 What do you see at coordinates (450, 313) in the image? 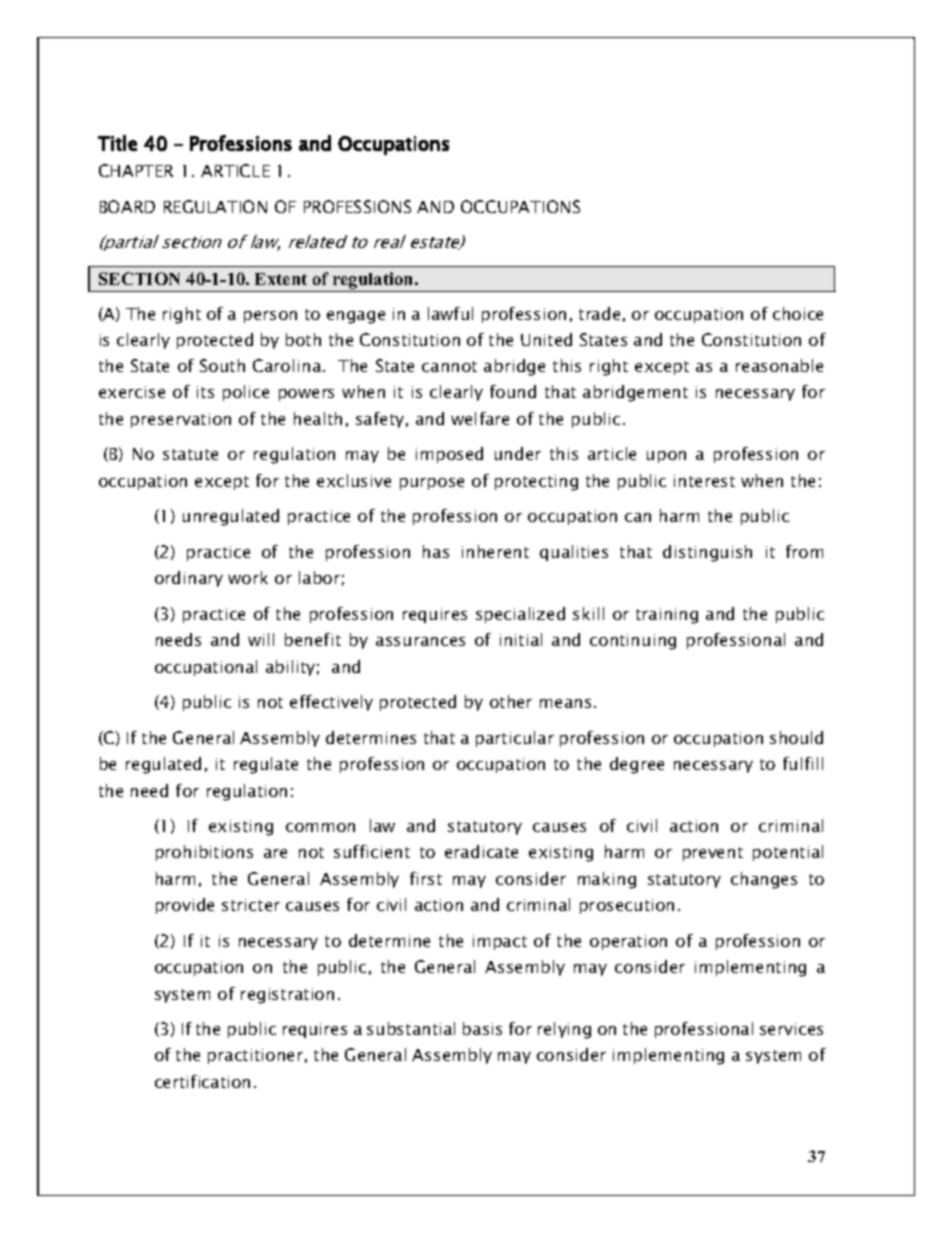
I see `lawful` at bounding box center [450, 313].
